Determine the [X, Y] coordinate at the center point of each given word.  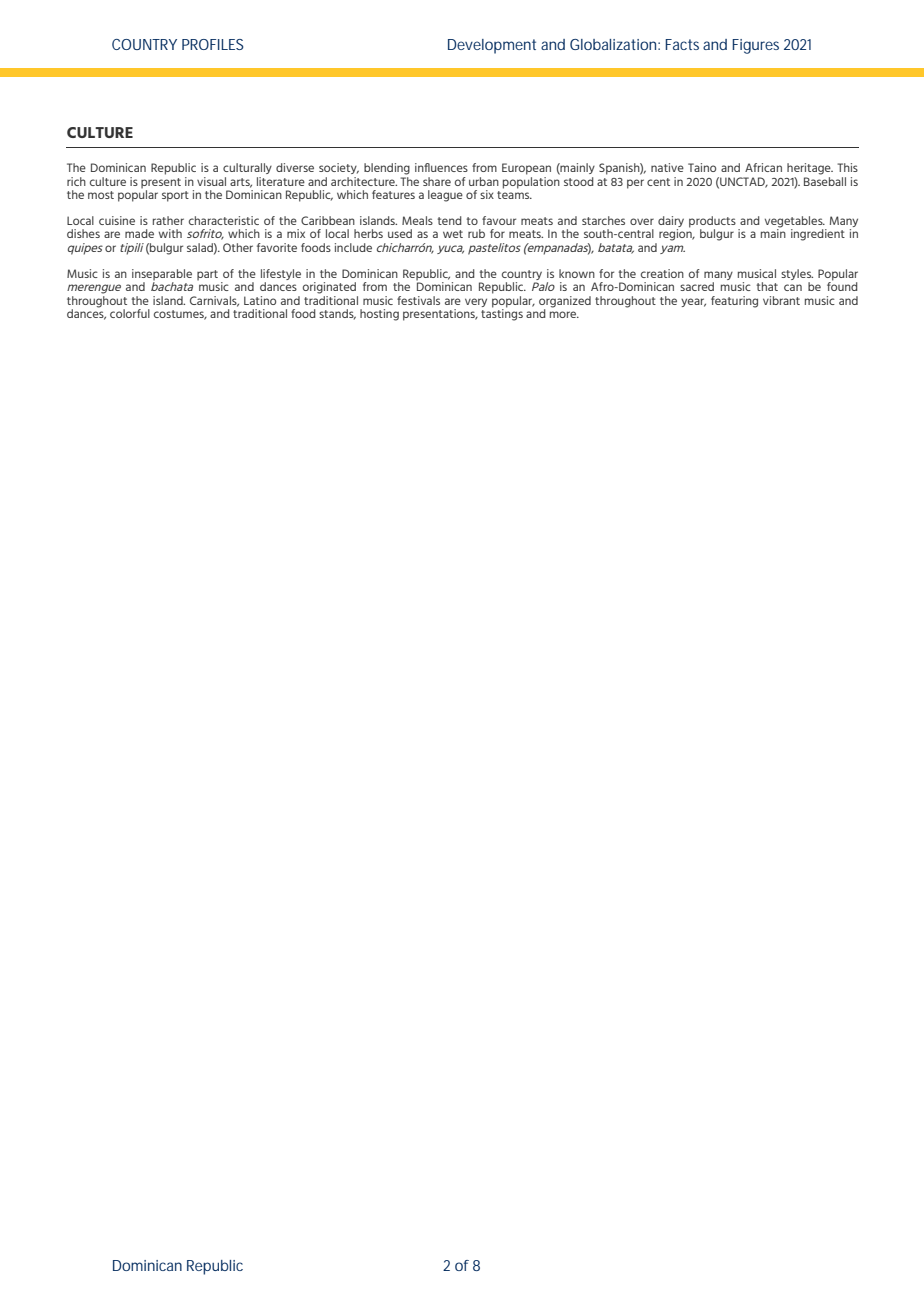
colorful [130, 313]
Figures [755, 46]
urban [484, 181]
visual [211, 181]
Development [492, 46]
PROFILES [213, 44]
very [476, 302]
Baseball [825, 180]
